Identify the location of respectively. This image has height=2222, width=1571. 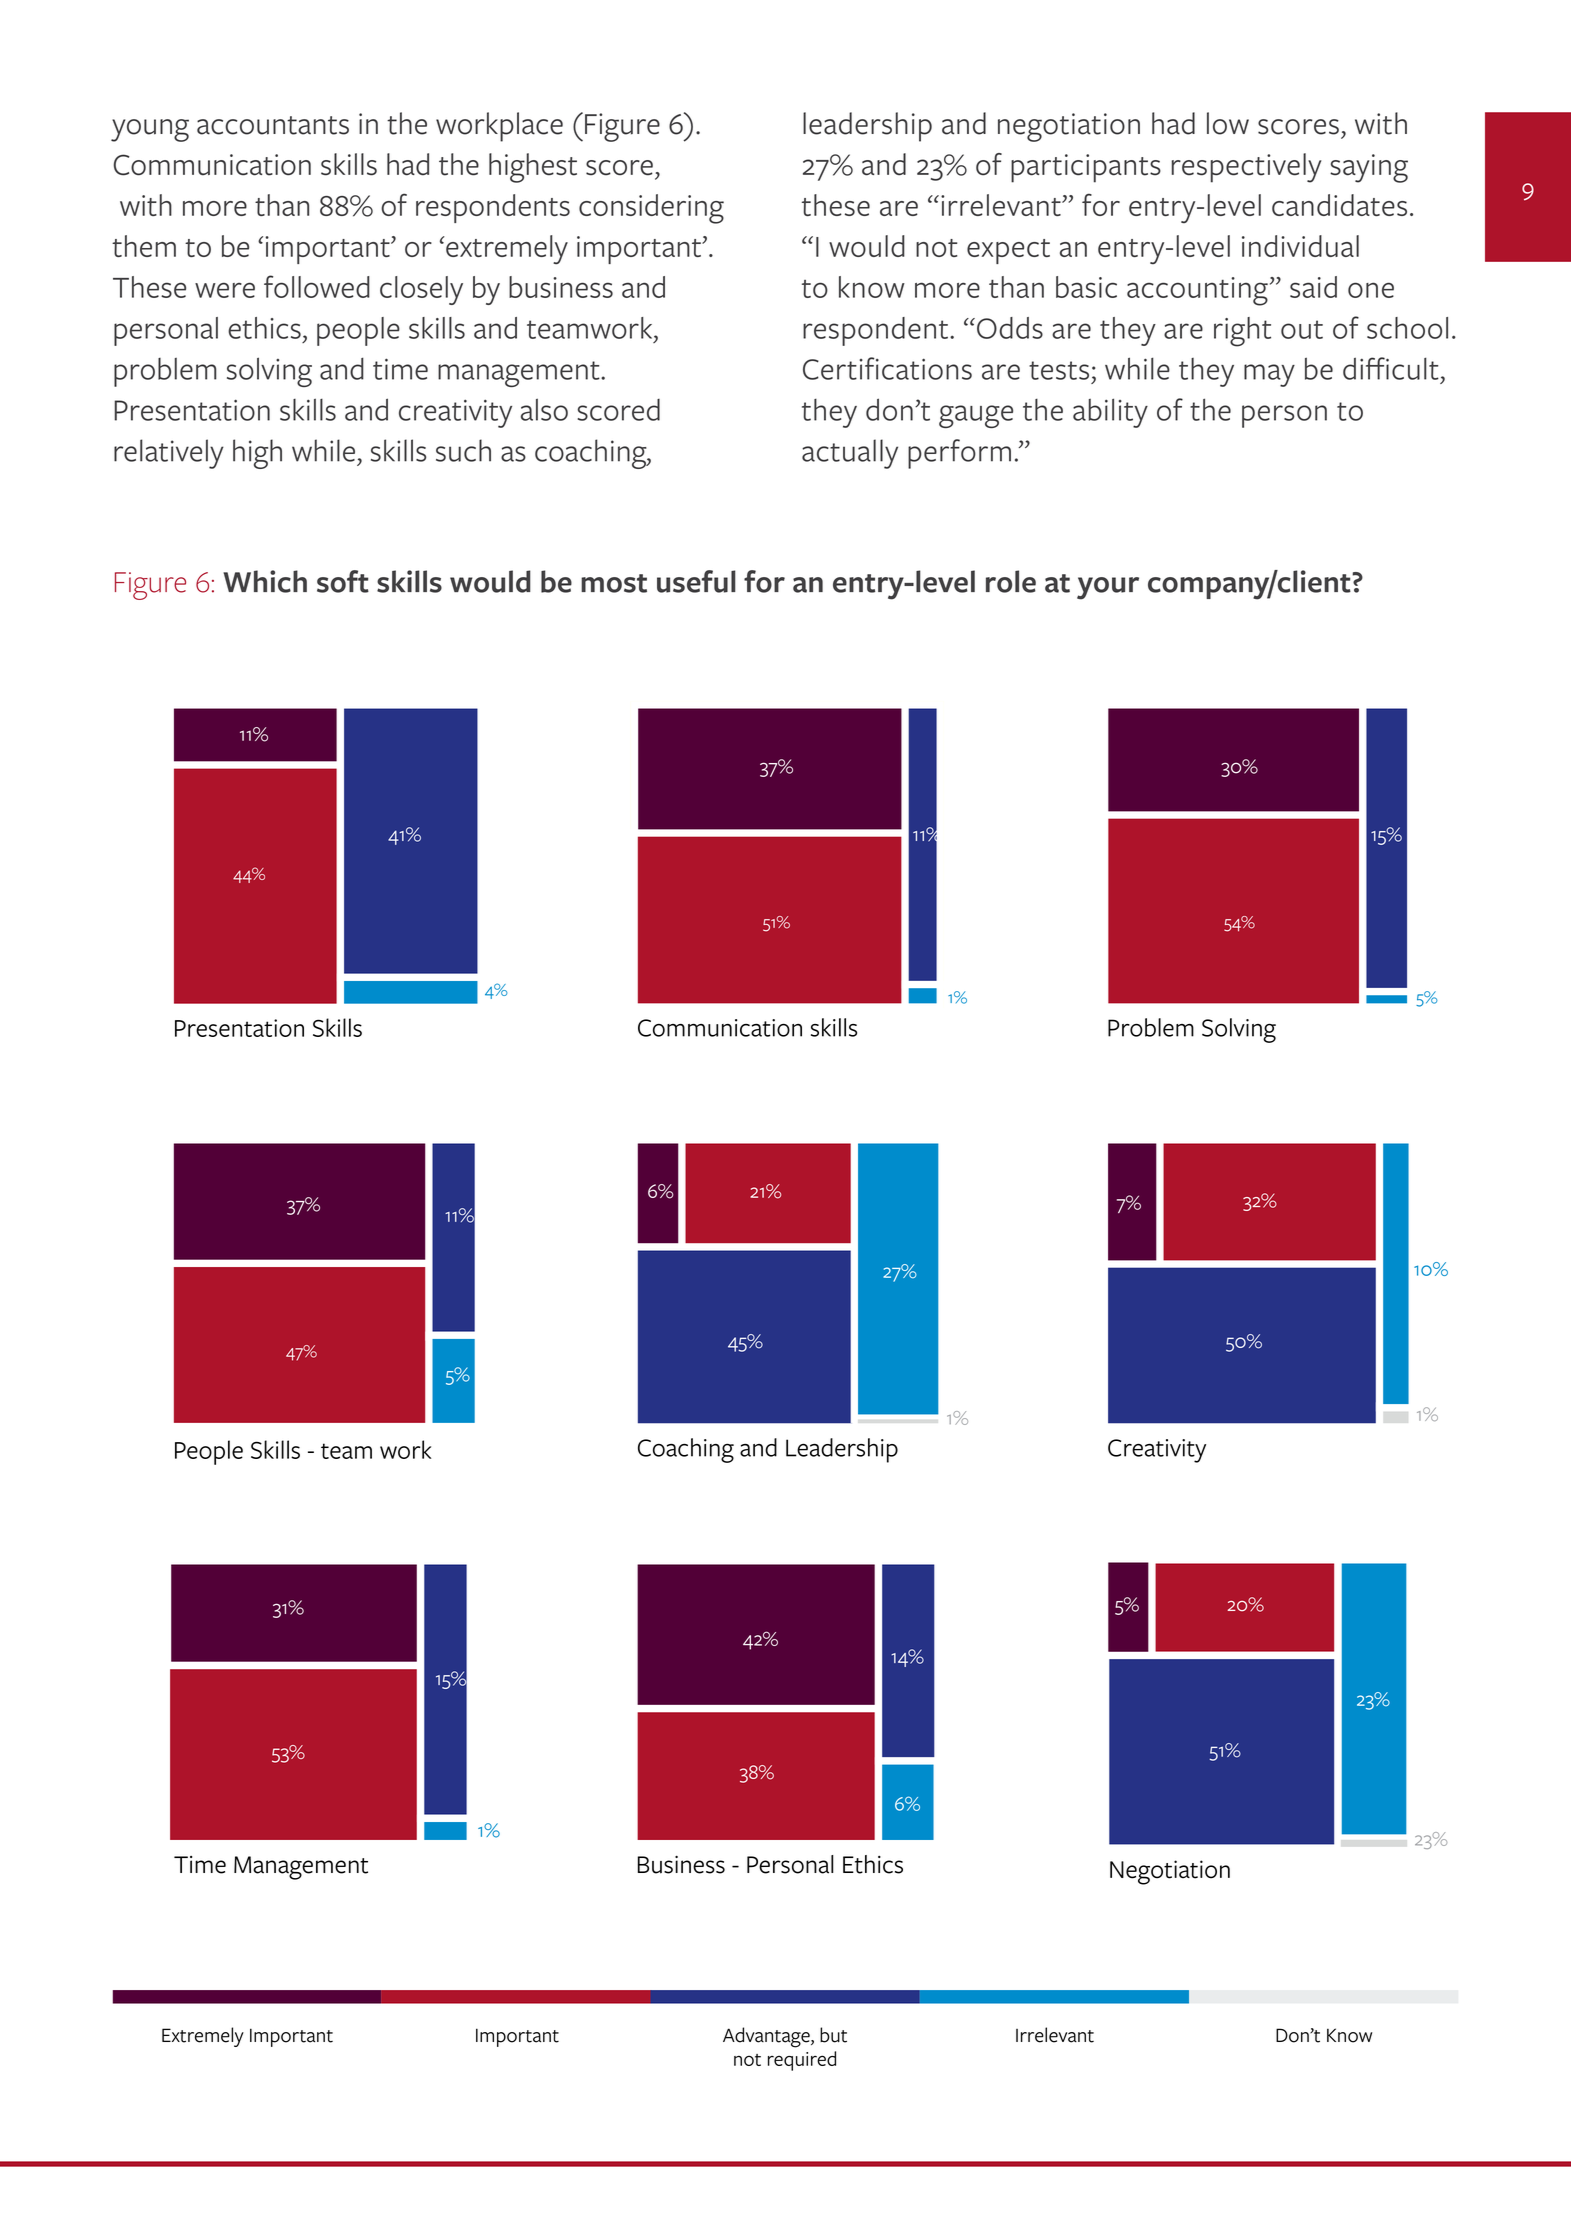
(1247, 168).
